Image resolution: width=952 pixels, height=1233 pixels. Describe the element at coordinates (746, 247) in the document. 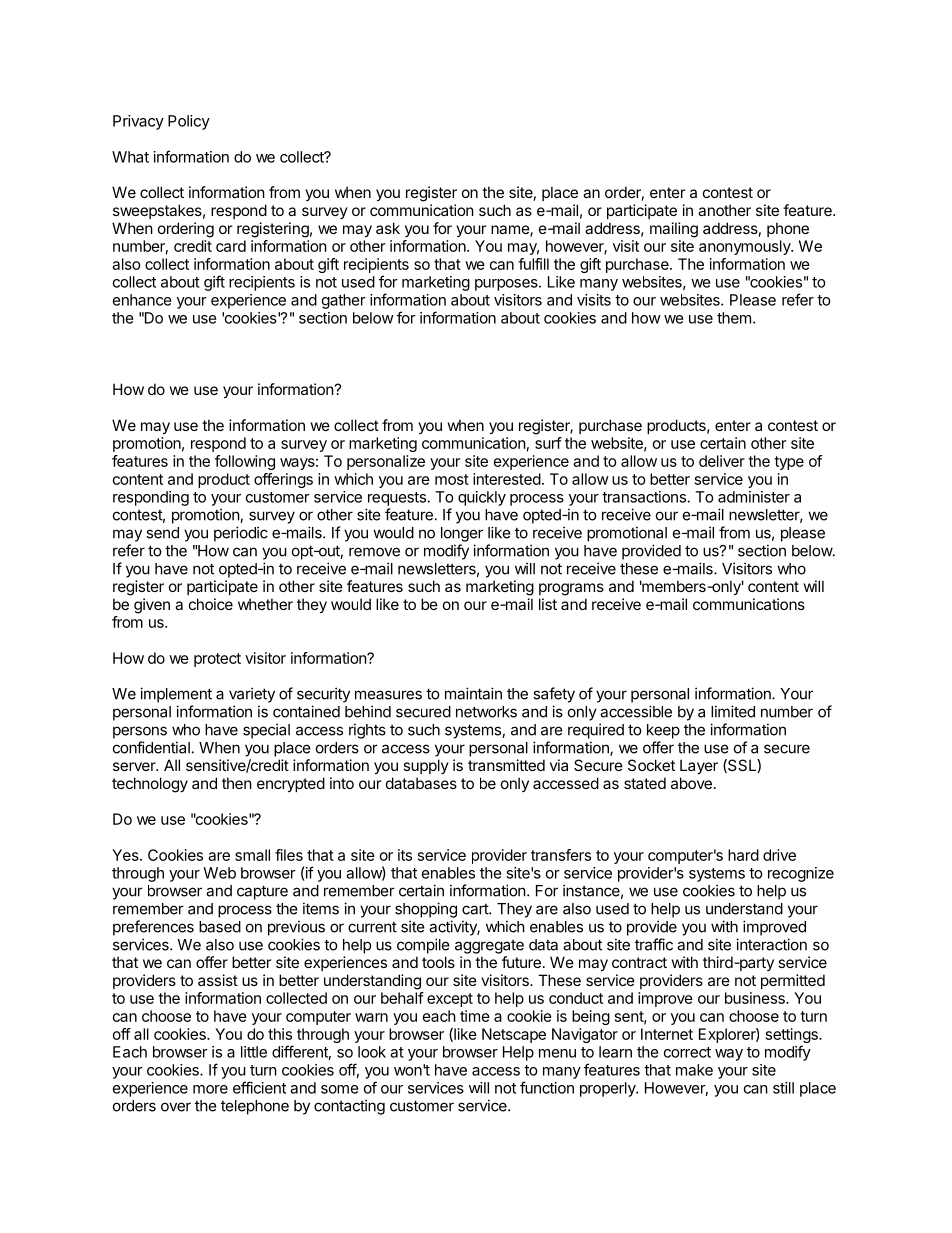

I see `anonymously` at that location.
